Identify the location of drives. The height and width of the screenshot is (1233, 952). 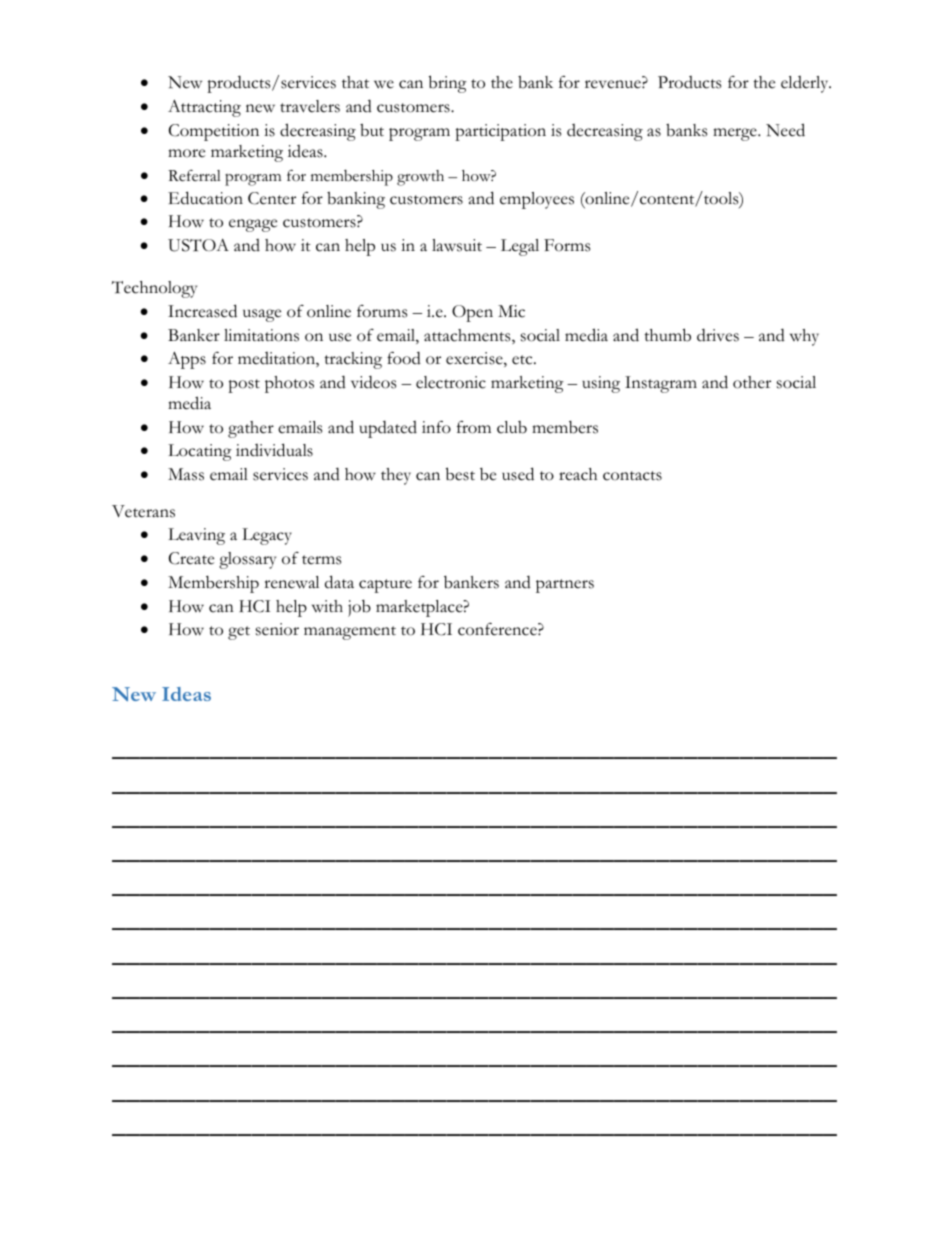
(718, 335).
